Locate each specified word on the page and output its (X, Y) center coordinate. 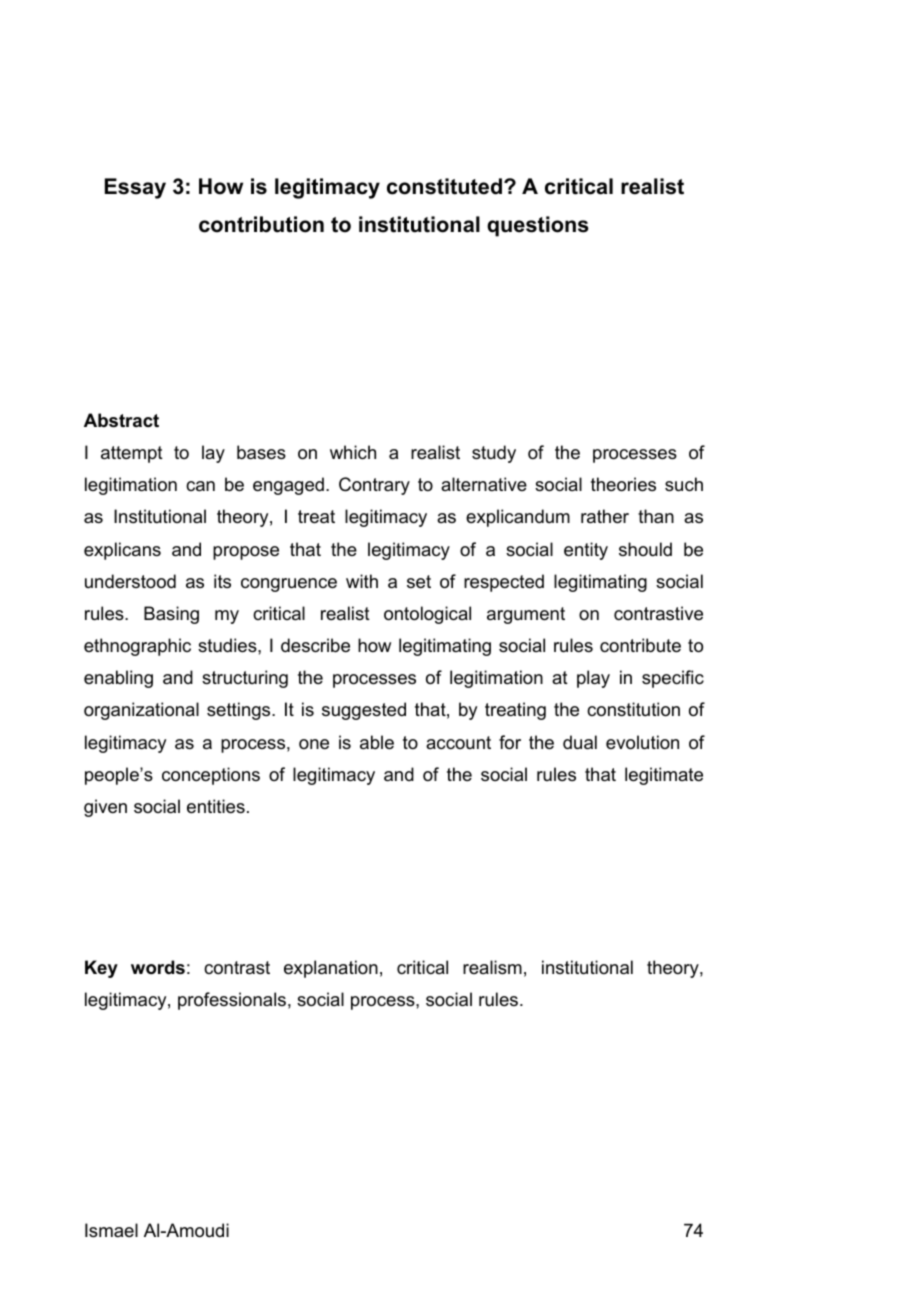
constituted (444, 186)
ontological (427, 615)
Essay (135, 188)
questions (538, 226)
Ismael (111, 1230)
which (353, 452)
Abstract (121, 420)
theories (623, 484)
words (158, 967)
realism (492, 967)
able (377, 742)
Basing (171, 615)
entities (216, 806)
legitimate (664, 776)
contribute (640, 645)
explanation (331, 969)
